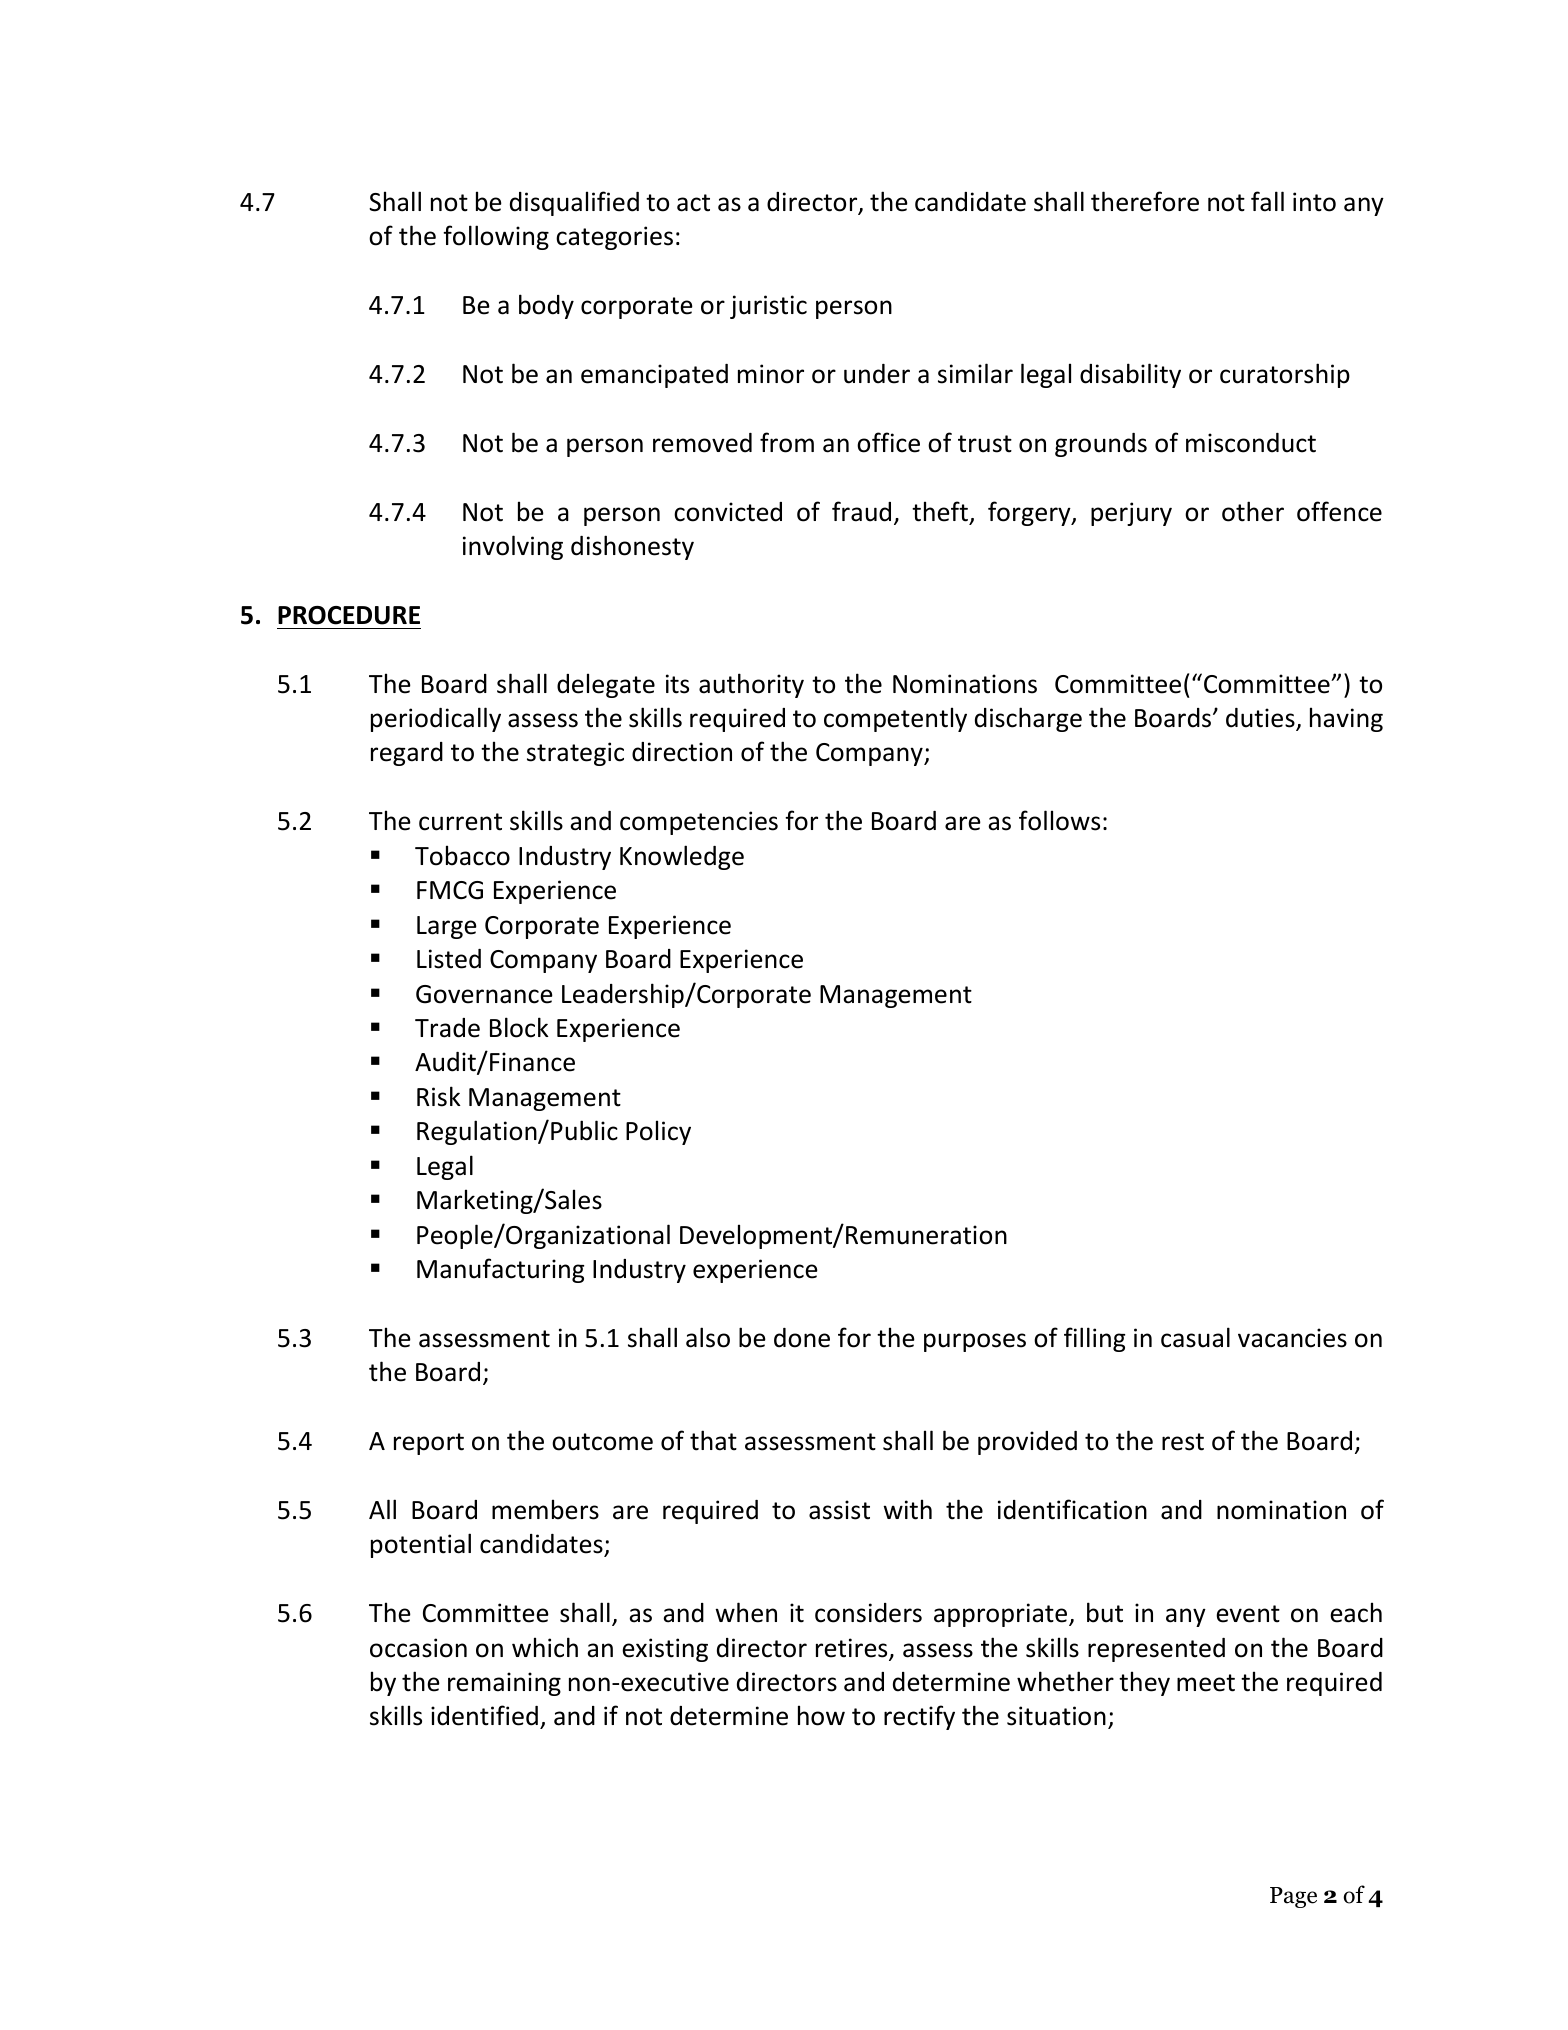 The width and height of the screenshot is (1568, 2030). What do you see at coordinates (1267, 201) in the screenshot?
I see `fall` at bounding box center [1267, 201].
